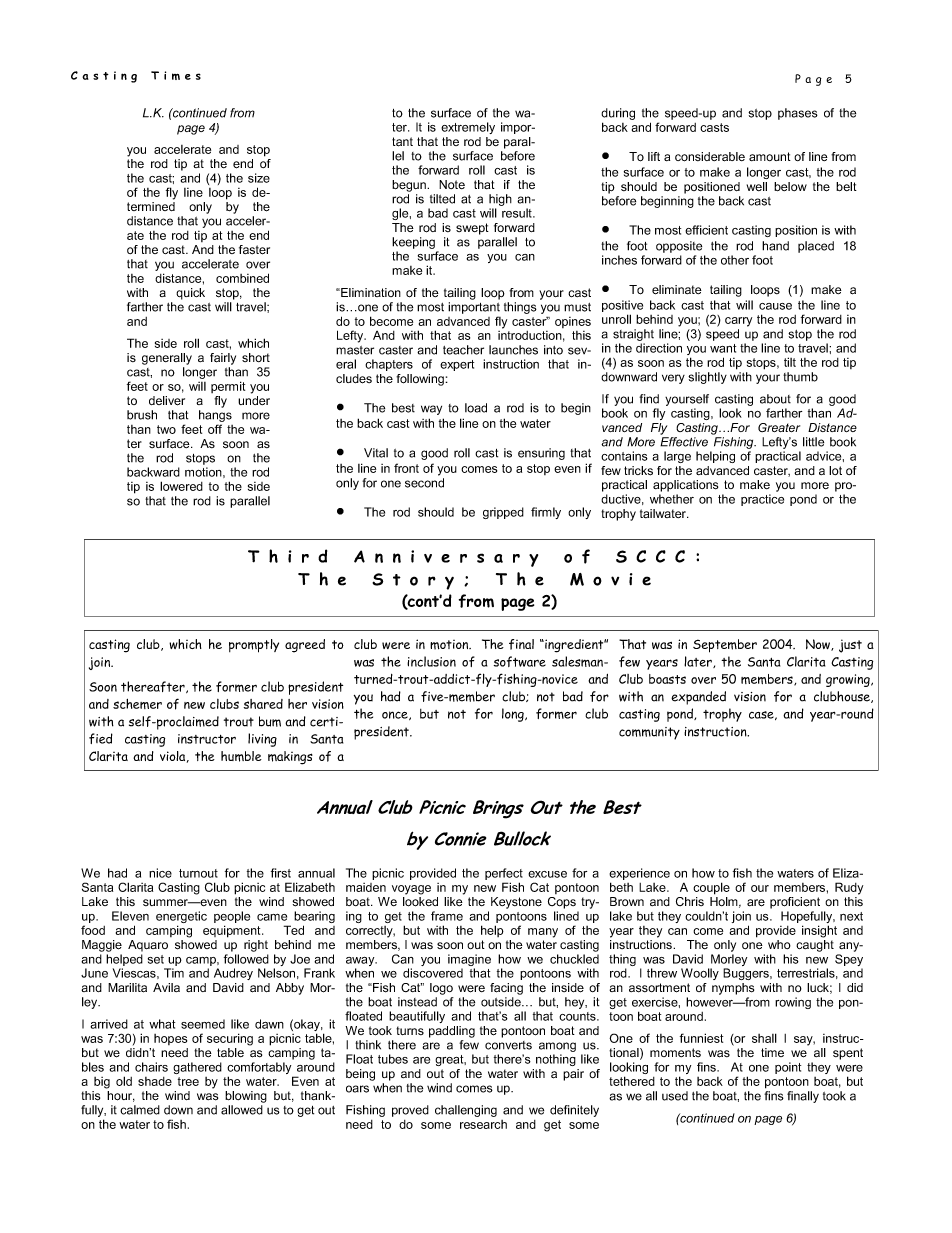 The image size is (952, 1233). Describe the element at coordinates (259, 178) in the screenshot. I see `size` at that location.
